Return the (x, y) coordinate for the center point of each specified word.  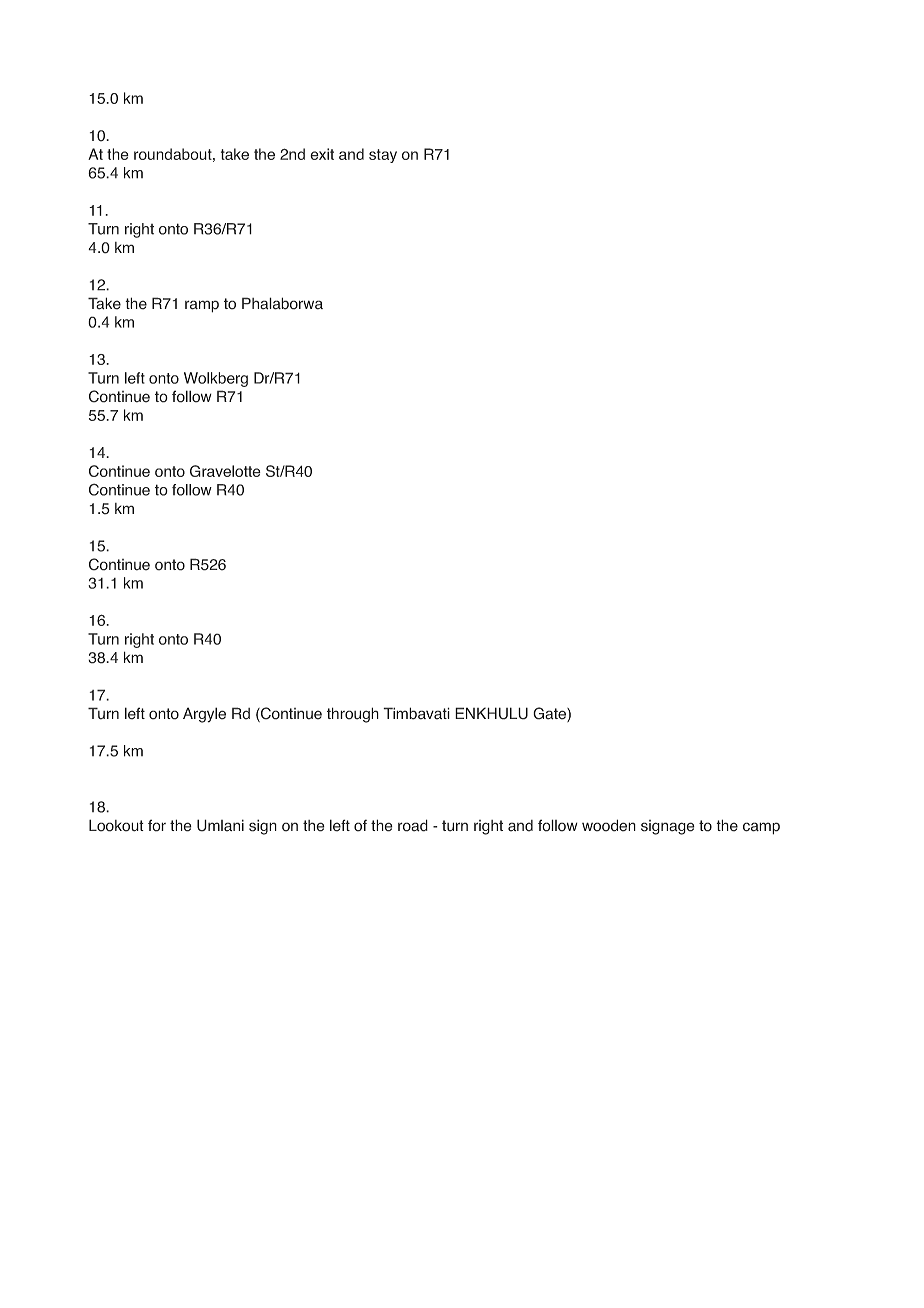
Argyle (204, 715)
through (353, 715)
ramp (202, 306)
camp (761, 828)
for (157, 825)
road (413, 825)
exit (322, 154)
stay (383, 156)
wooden (609, 825)
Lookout (116, 825)
